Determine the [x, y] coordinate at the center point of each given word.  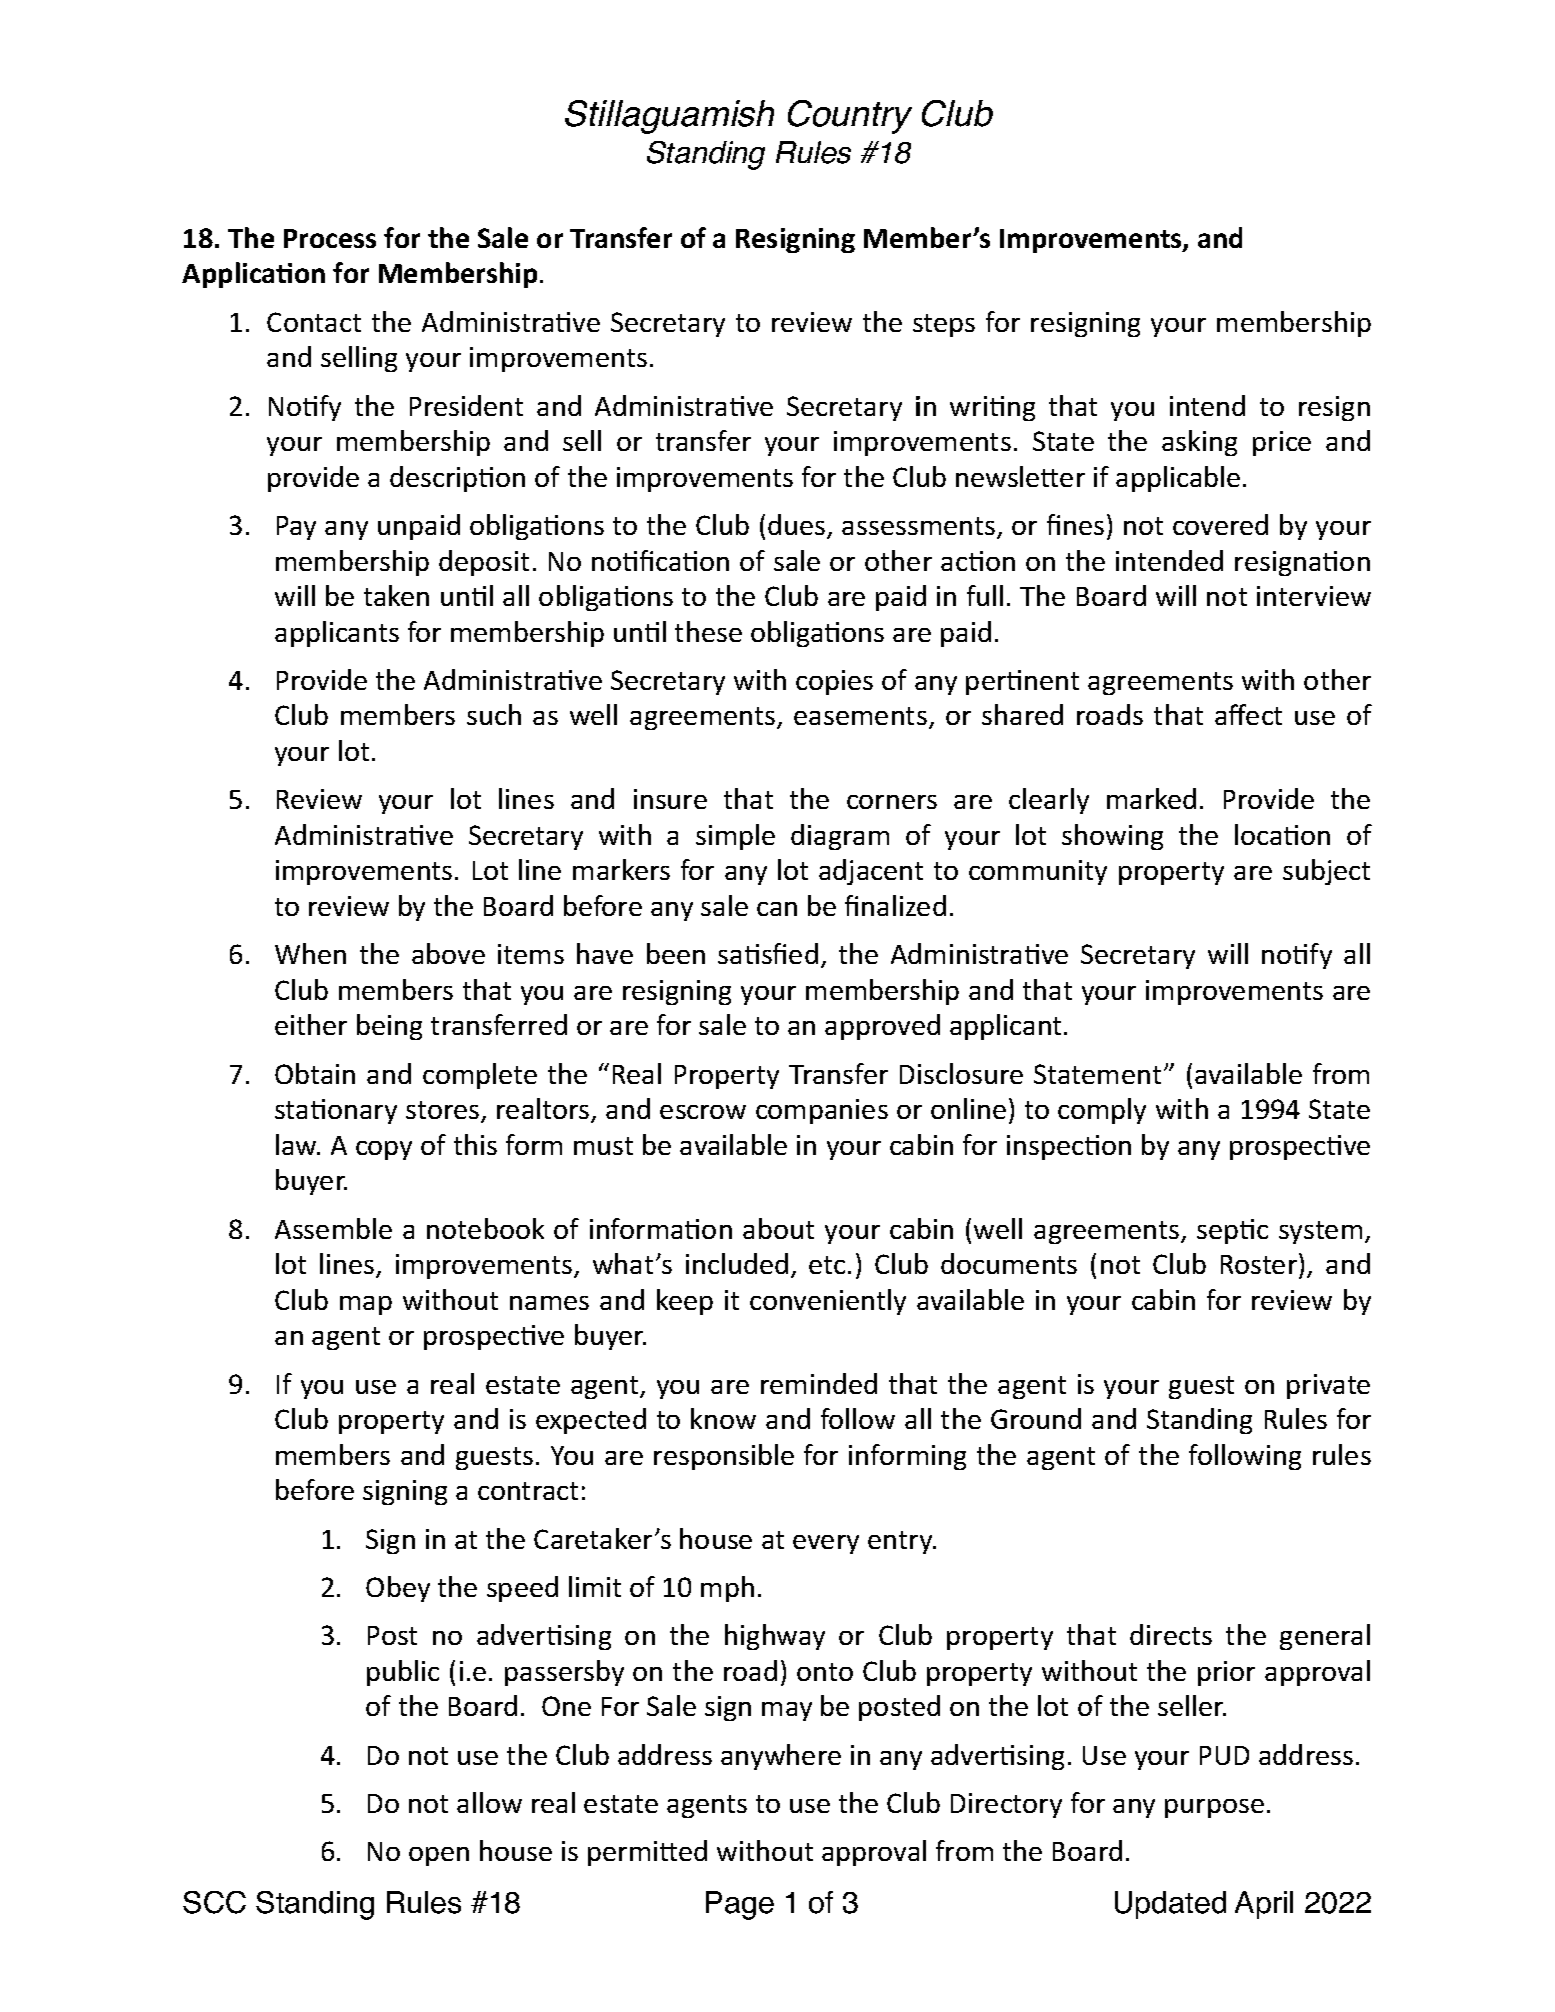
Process [330, 238]
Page [740, 1905]
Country [850, 117]
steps [944, 325]
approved [882, 1027]
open [439, 1856]
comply [1102, 1111]
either [311, 1024]
